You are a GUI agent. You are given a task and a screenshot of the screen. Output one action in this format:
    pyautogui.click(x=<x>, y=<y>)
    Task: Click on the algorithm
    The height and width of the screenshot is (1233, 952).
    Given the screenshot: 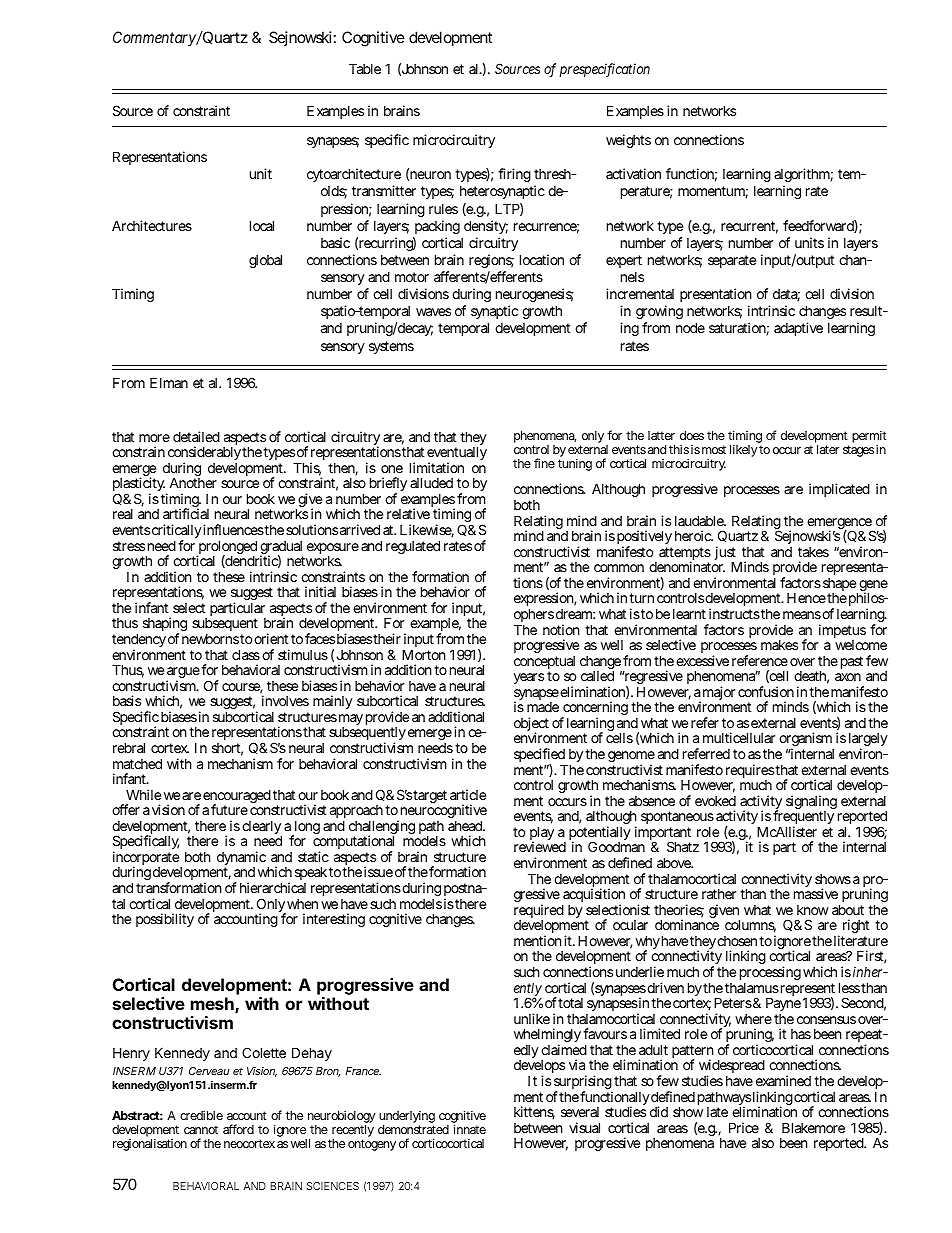 What is the action you would take?
    pyautogui.click(x=803, y=177)
